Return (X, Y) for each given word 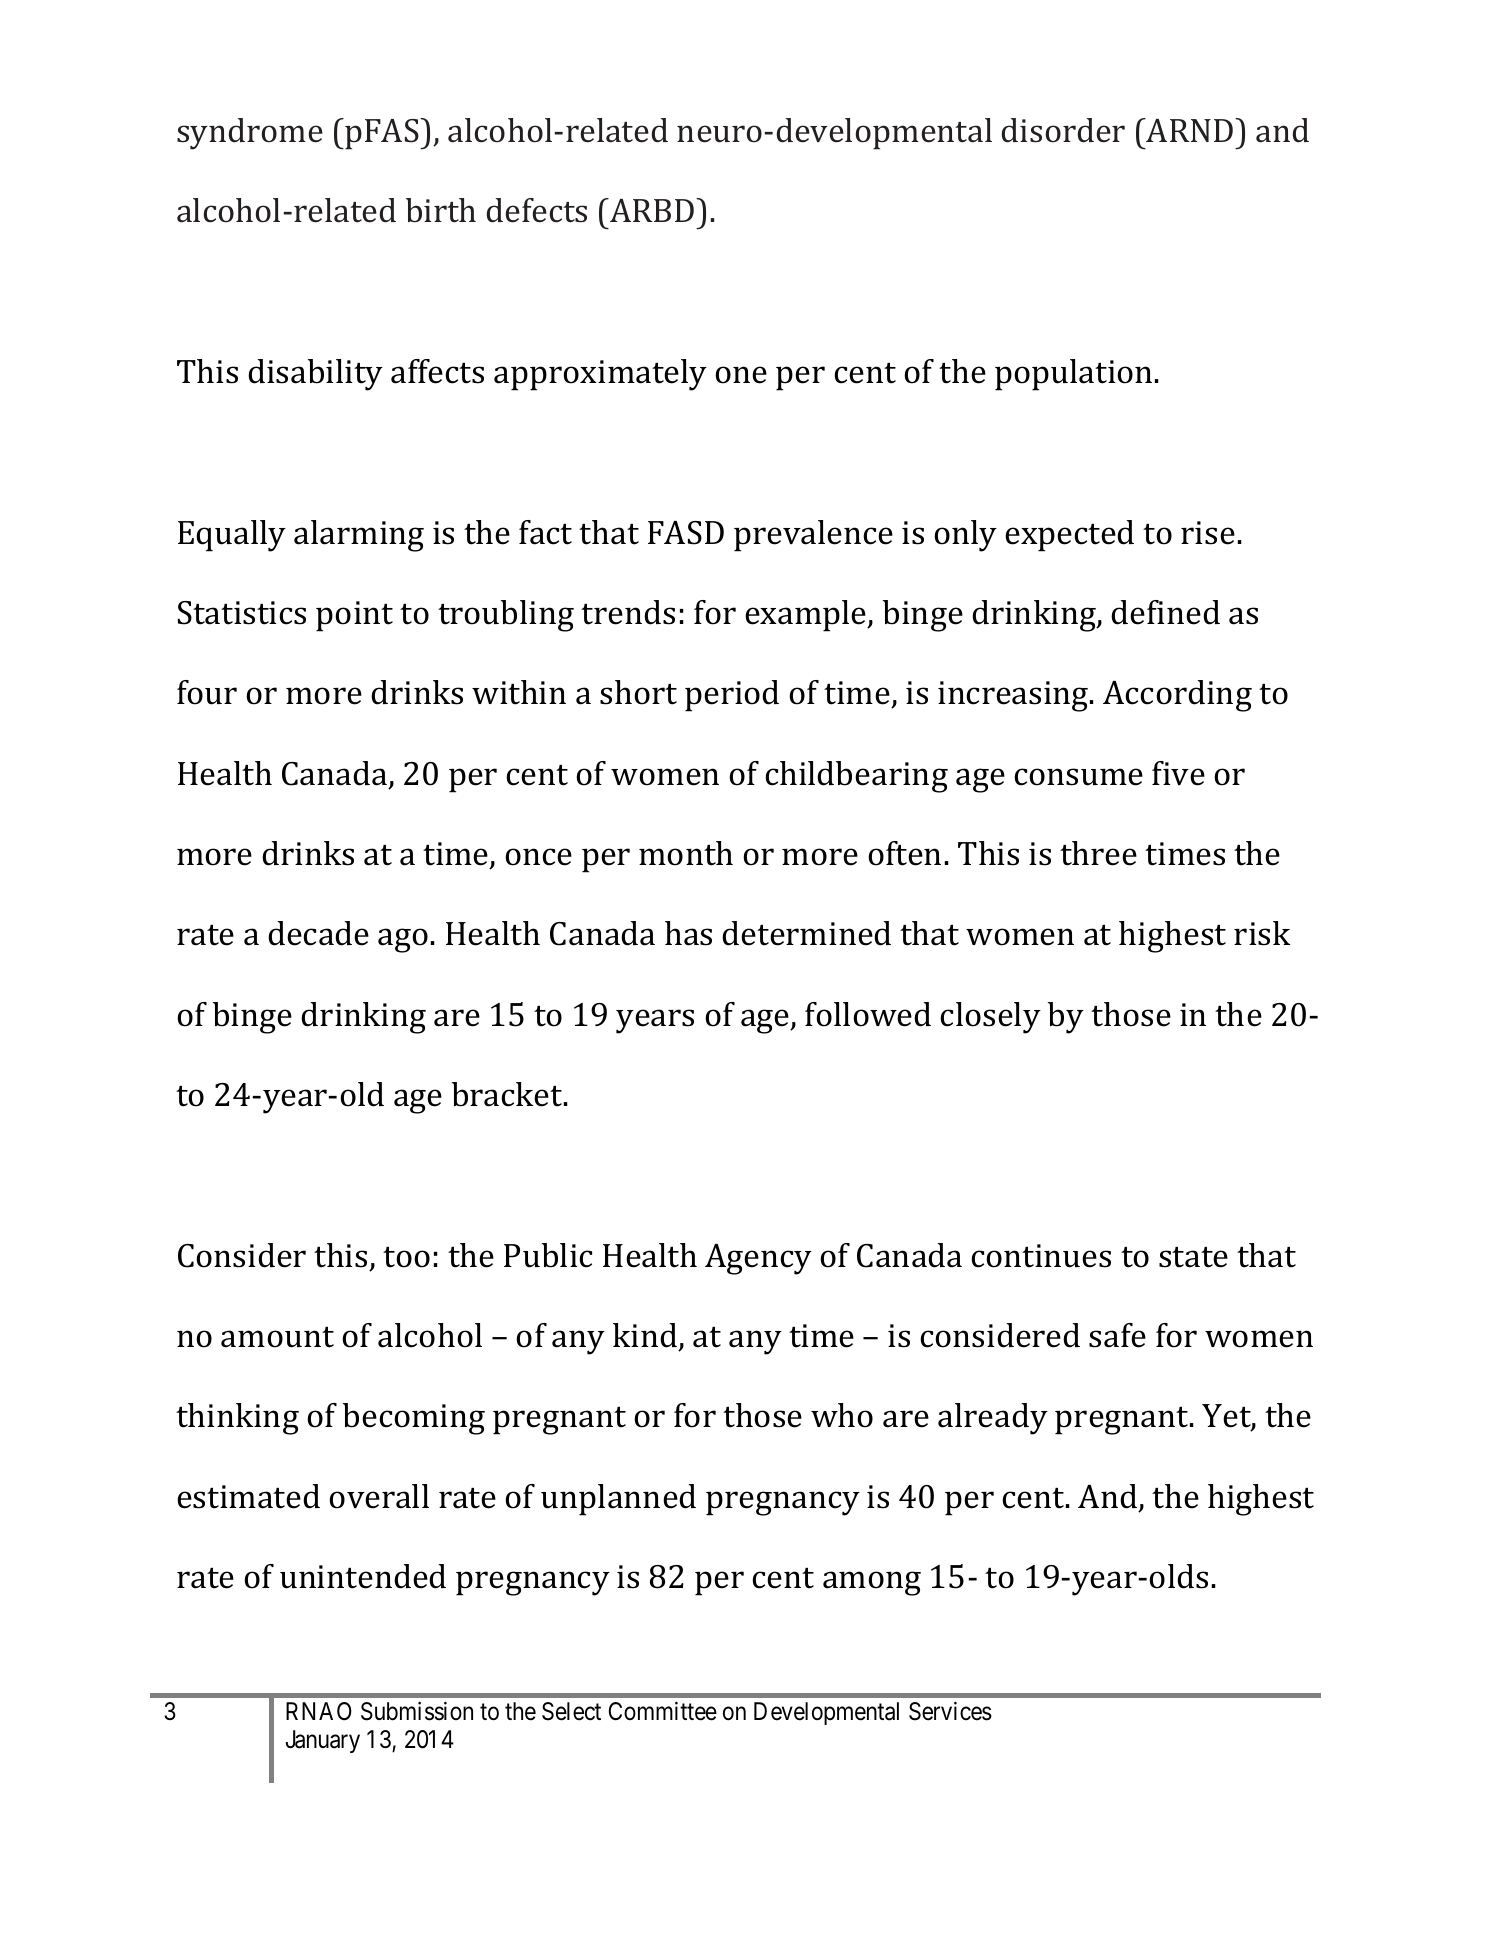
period (732, 696)
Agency (758, 1259)
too (406, 1257)
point (354, 616)
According (1177, 696)
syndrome (250, 134)
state (1193, 1257)
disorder (1063, 130)
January (323, 1741)
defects (537, 210)
